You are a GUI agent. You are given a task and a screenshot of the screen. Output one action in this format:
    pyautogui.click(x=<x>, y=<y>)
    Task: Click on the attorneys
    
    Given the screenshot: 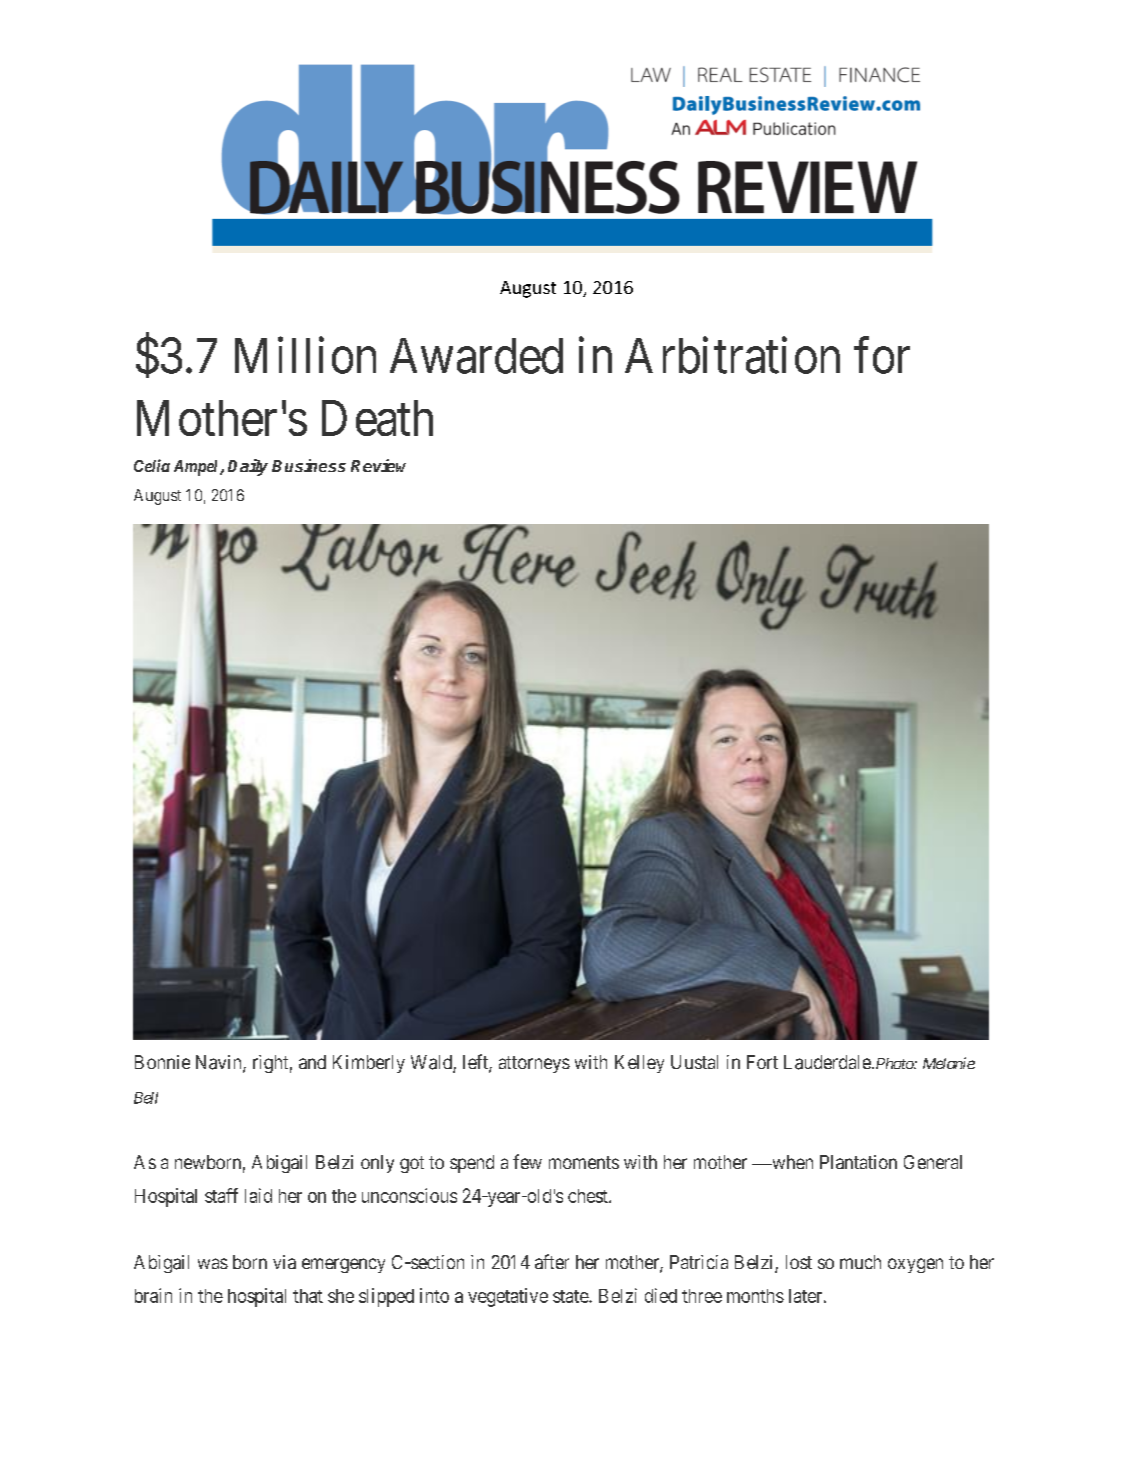 What is the action you would take?
    pyautogui.click(x=534, y=1064)
